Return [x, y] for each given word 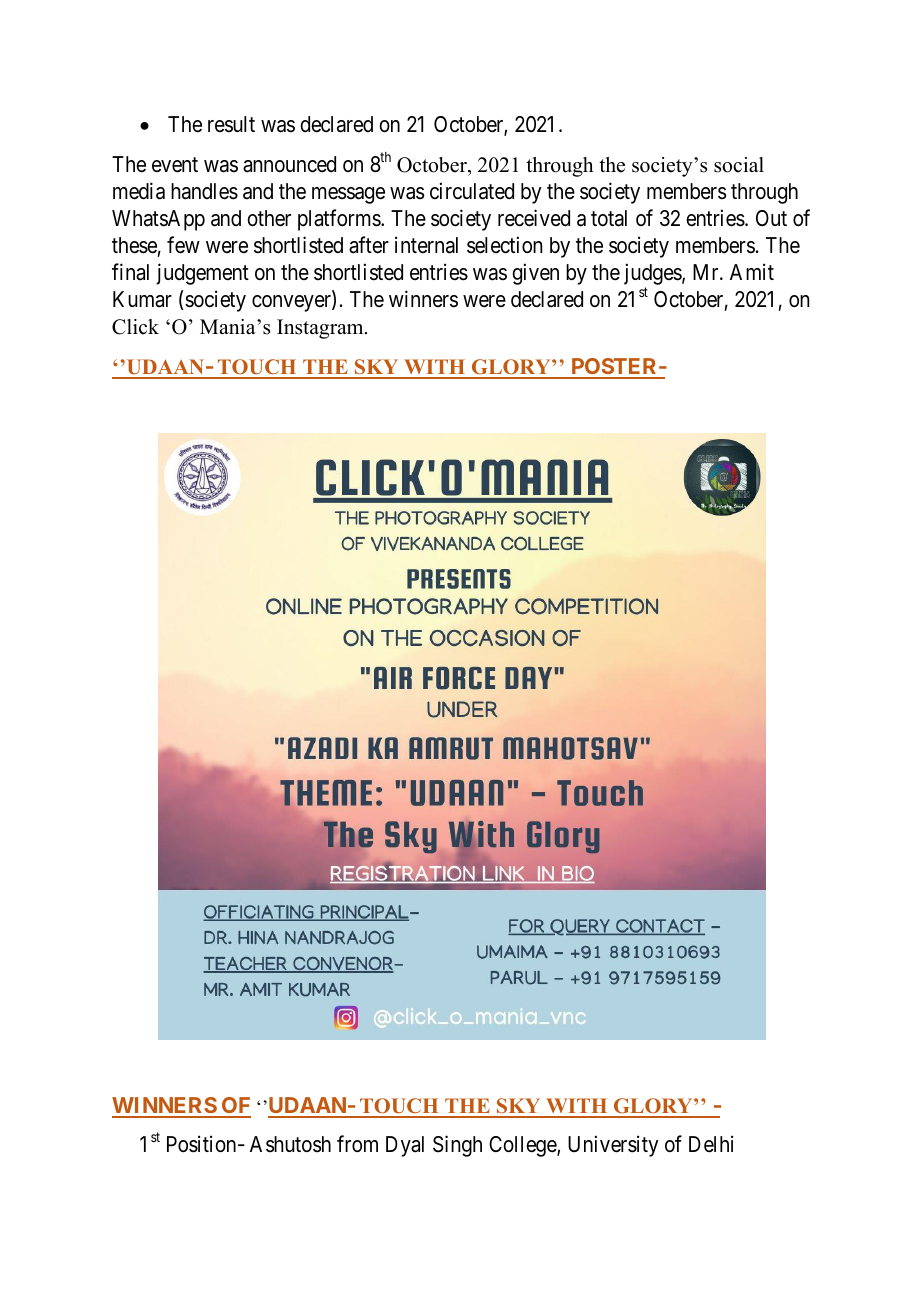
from [357, 1144]
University [613, 1146]
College [523, 1146]
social [739, 165]
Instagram [321, 329]
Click [135, 327]
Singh [457, 1146]
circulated [472, 191]
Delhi [711, 1144]
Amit [752, 271]
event [175, 165]
